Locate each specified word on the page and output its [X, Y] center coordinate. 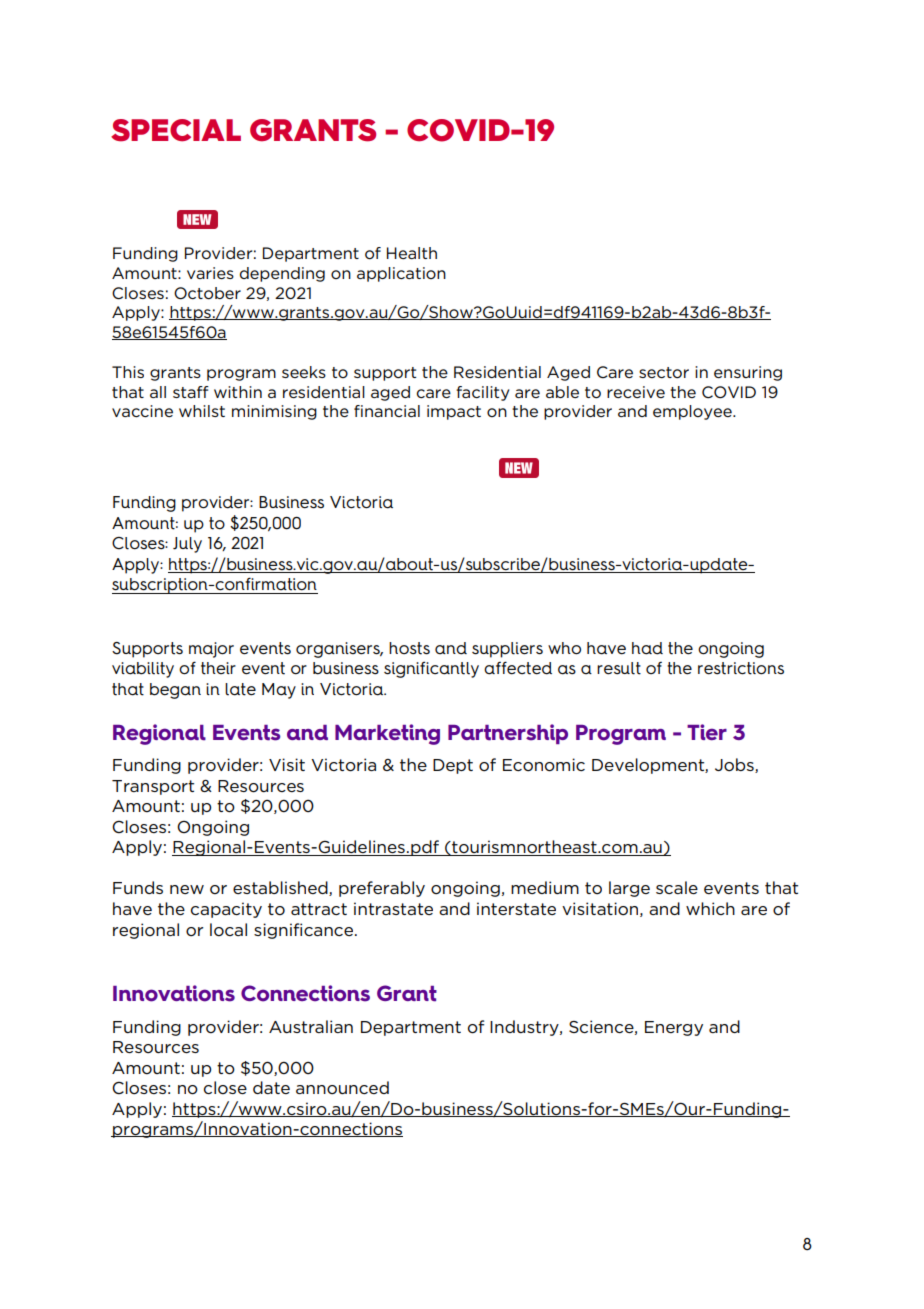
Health [412, 253]
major [211, 650]
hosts [409, 648]
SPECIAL [176, 130]
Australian [311, 1026]
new [187, 889]
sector [664, 373]
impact [454, 412]
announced [342, 1087]
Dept [453, 766]
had [647, 648]
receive [636, 392]
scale [677, 887]
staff [191, 392]
